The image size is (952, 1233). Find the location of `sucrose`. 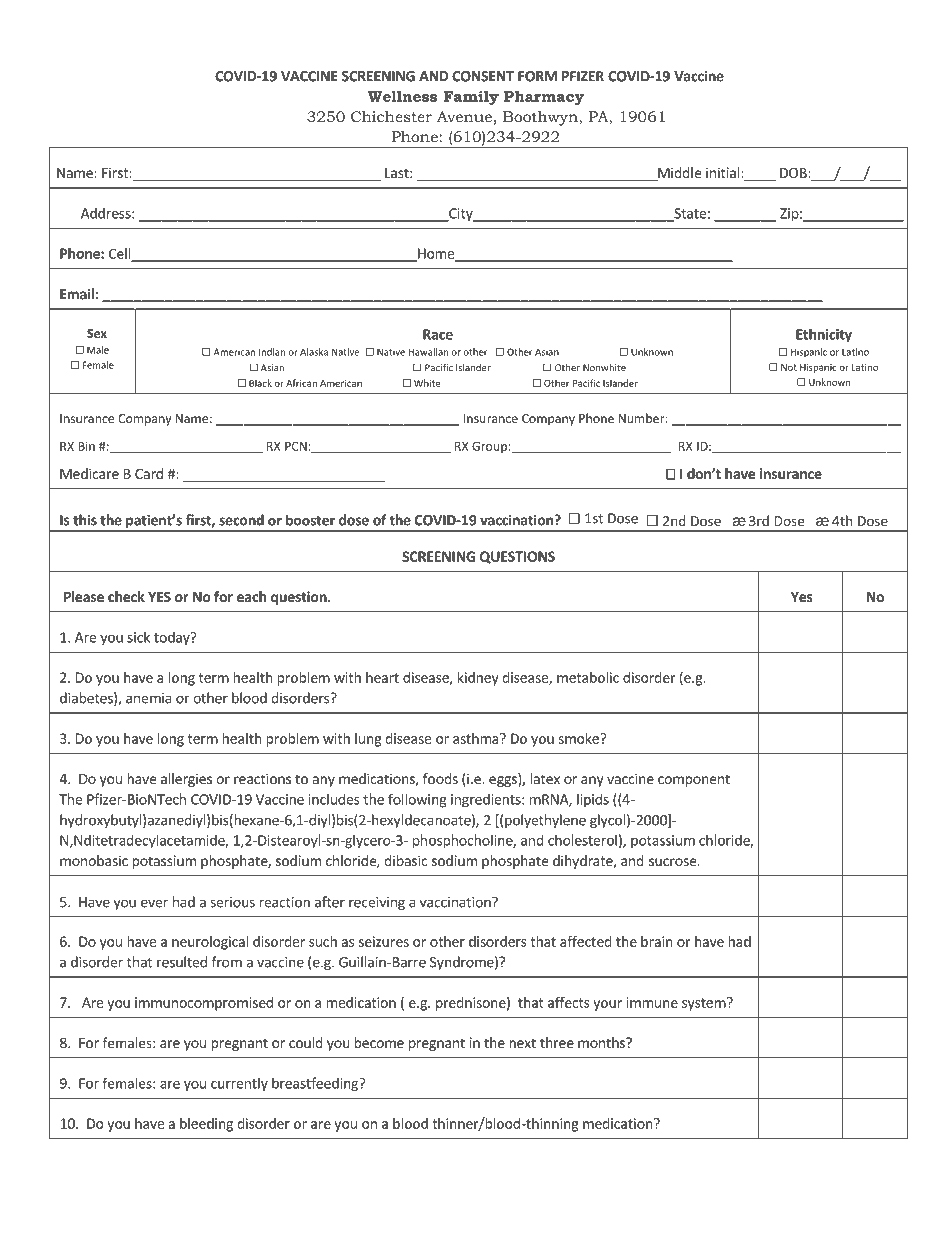

sucrose is located at coordinates (673, 862).
